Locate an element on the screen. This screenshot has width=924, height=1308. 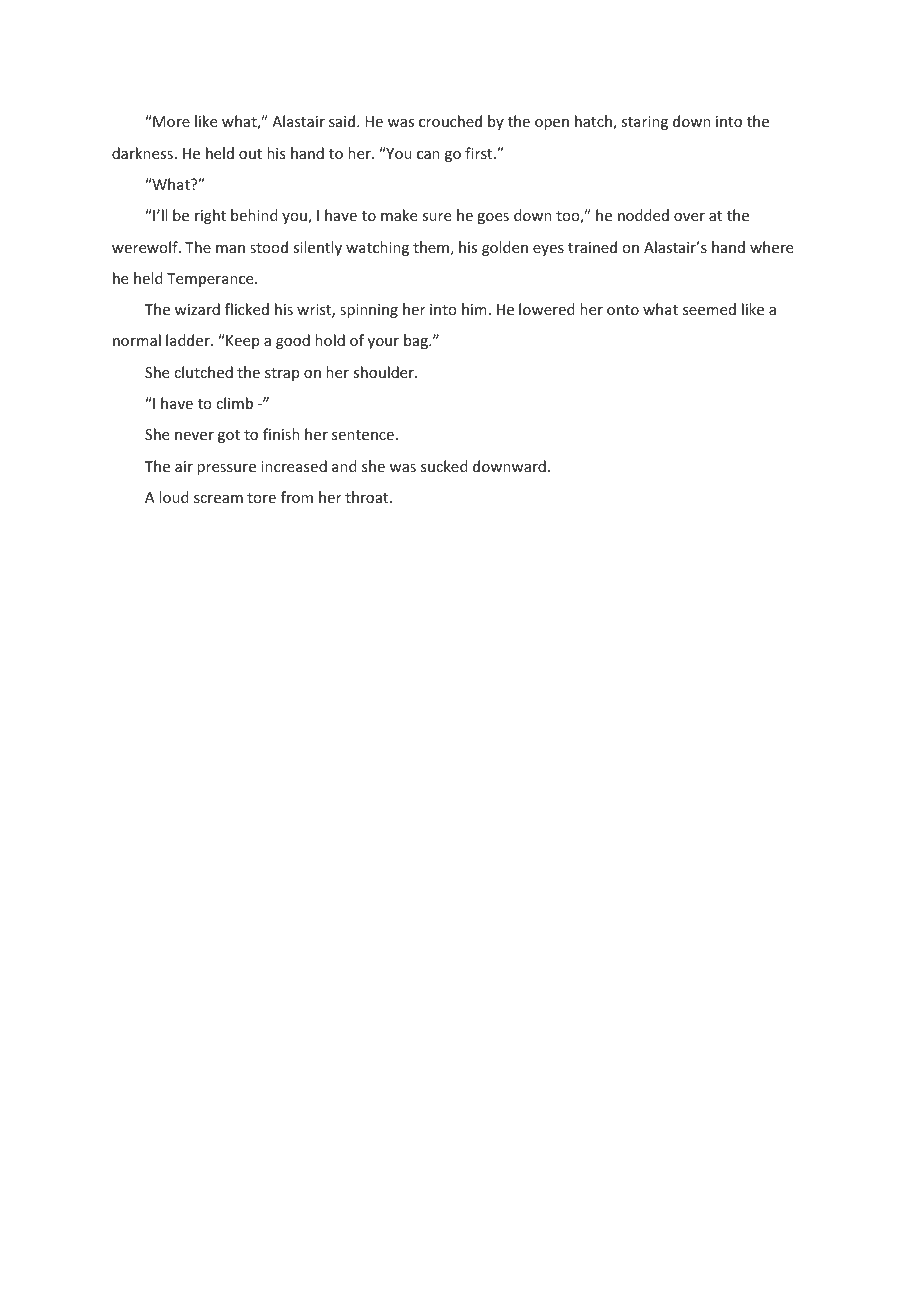
scream is located at coordinates (218, 499).
